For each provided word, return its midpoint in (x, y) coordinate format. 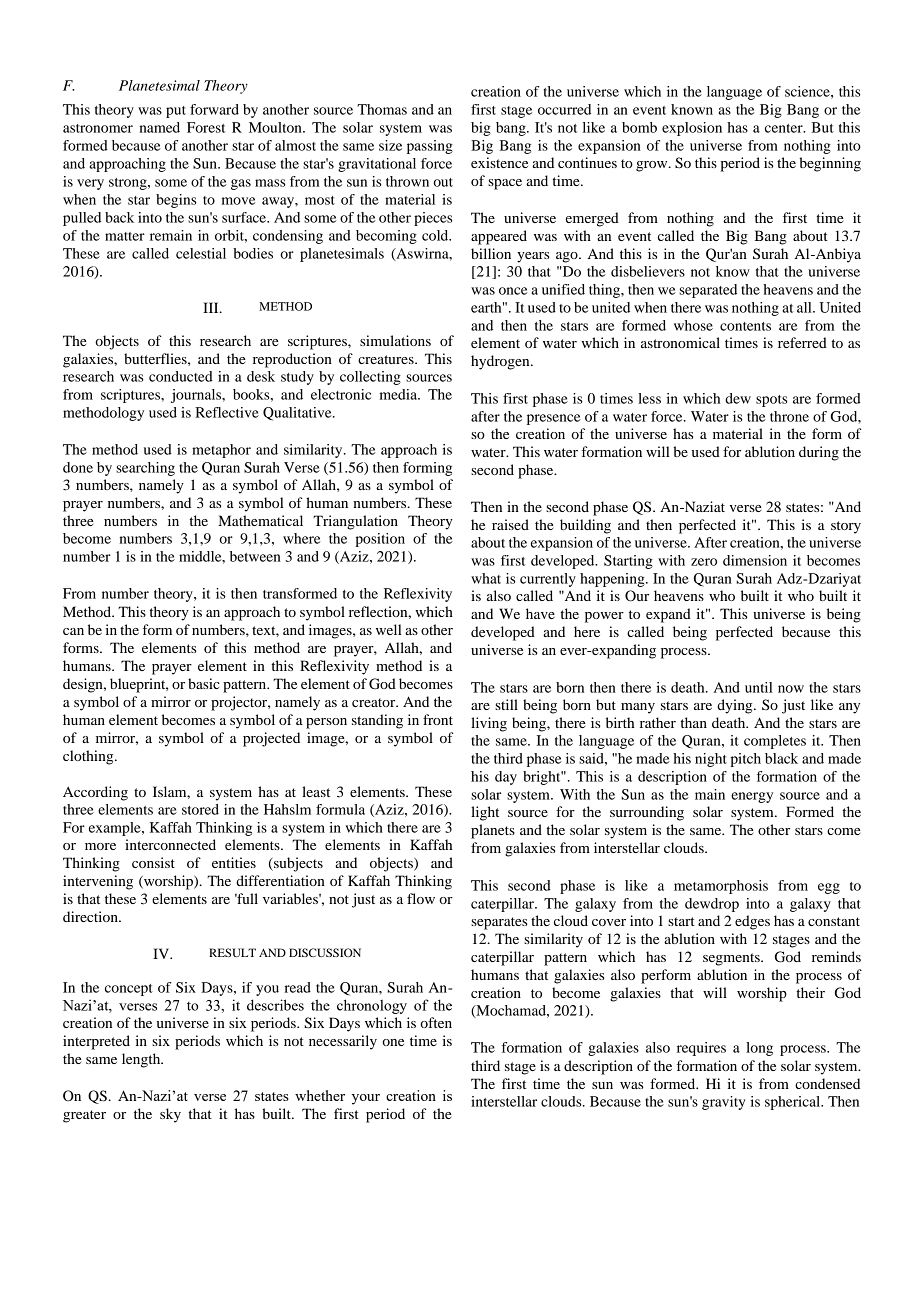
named (160, 127)
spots (772, 401)
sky (170, 1115)
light (485, 813)
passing (430, 147)
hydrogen (501, 362)
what (486, 578)
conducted (181, 376)
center (785, 128)
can (73, 631)
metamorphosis (721, 887)
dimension (755, 560)
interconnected (170, 844)
